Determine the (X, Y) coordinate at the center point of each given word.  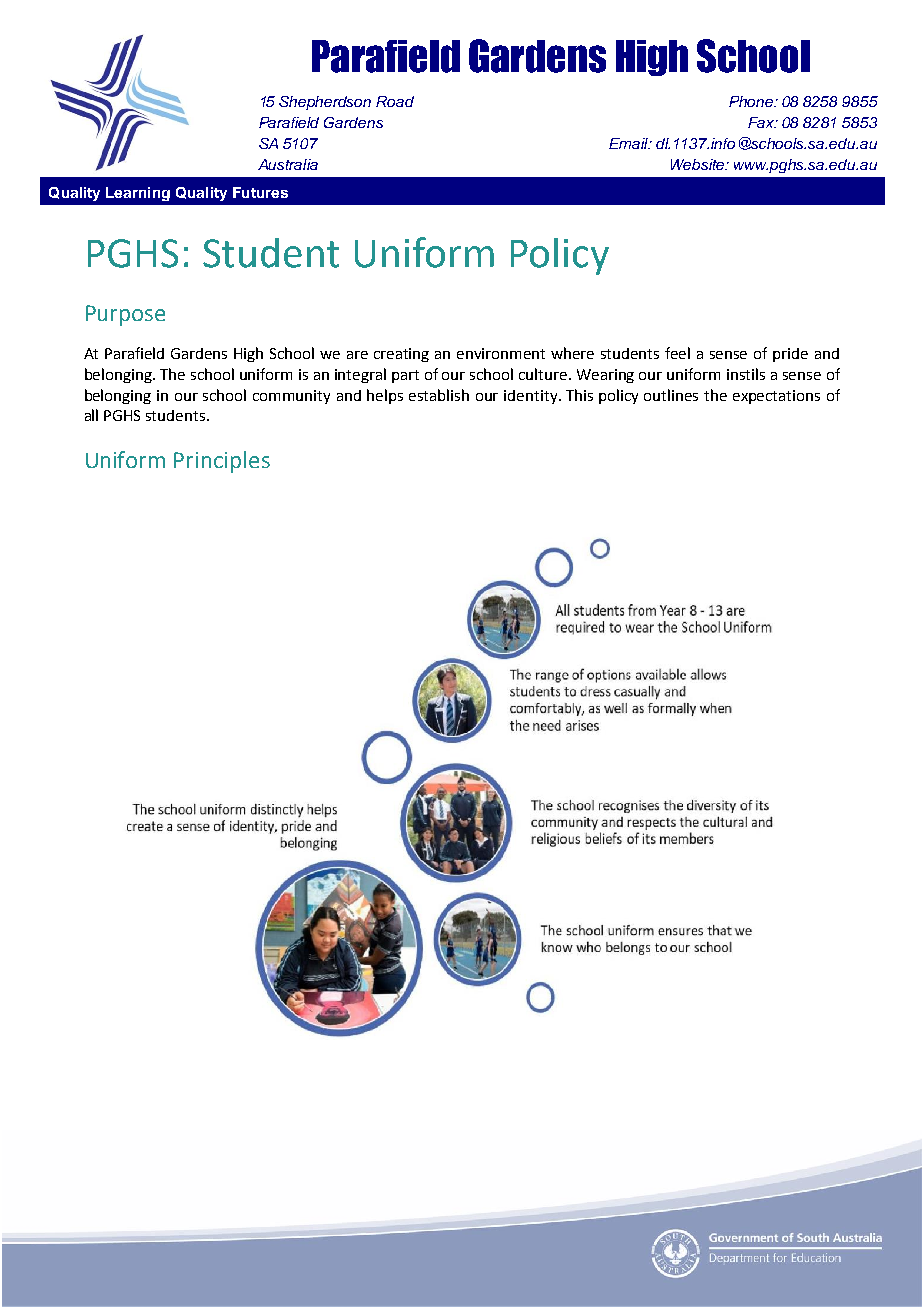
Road (395, 101)
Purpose (125, 315)
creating (401, 355)
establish (439, 395)
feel (677, 353)
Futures (260, 192)
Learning (138, 194)
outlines (671, 395)
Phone (752, 101)
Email (629, 143)
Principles (222, 462)
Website (699, 164)
